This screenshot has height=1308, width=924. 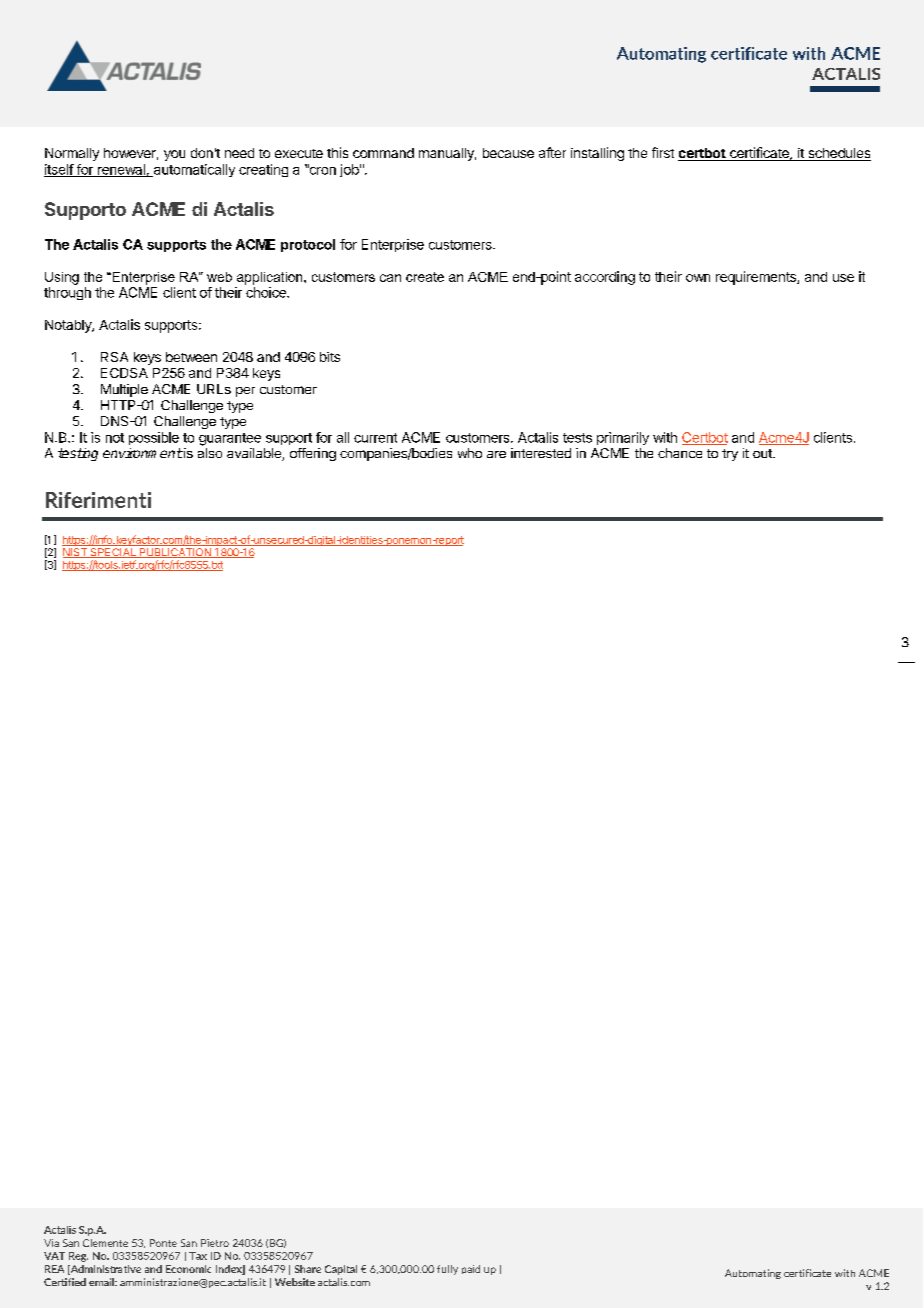 What do you see at coordinates (121, 170) in the screenshot?
I see `renewal` at bounding box center [121, 170].
